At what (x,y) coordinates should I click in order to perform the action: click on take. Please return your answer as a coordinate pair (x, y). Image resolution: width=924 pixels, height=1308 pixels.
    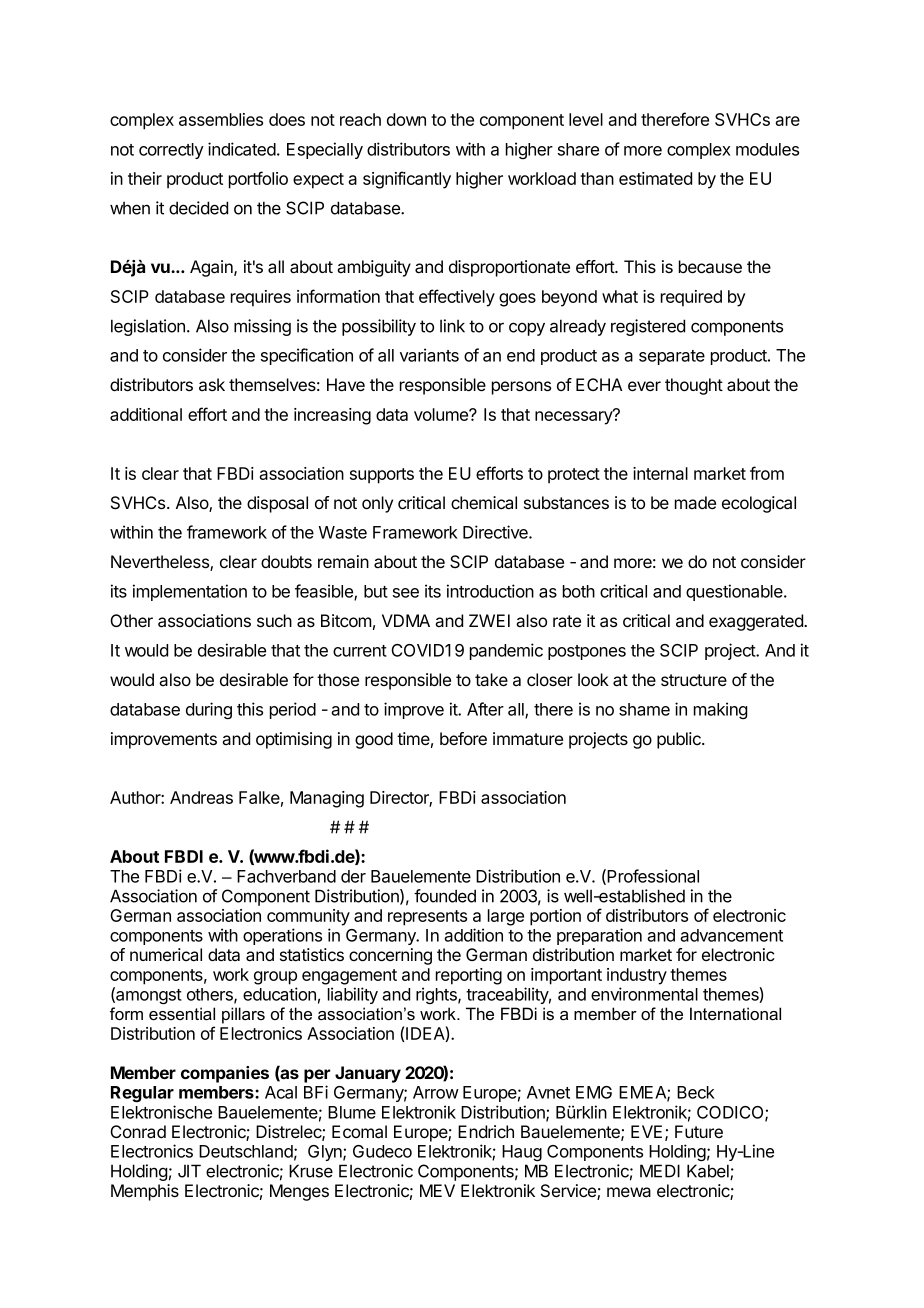
    Looking at the image, I should click on (491, 679).
